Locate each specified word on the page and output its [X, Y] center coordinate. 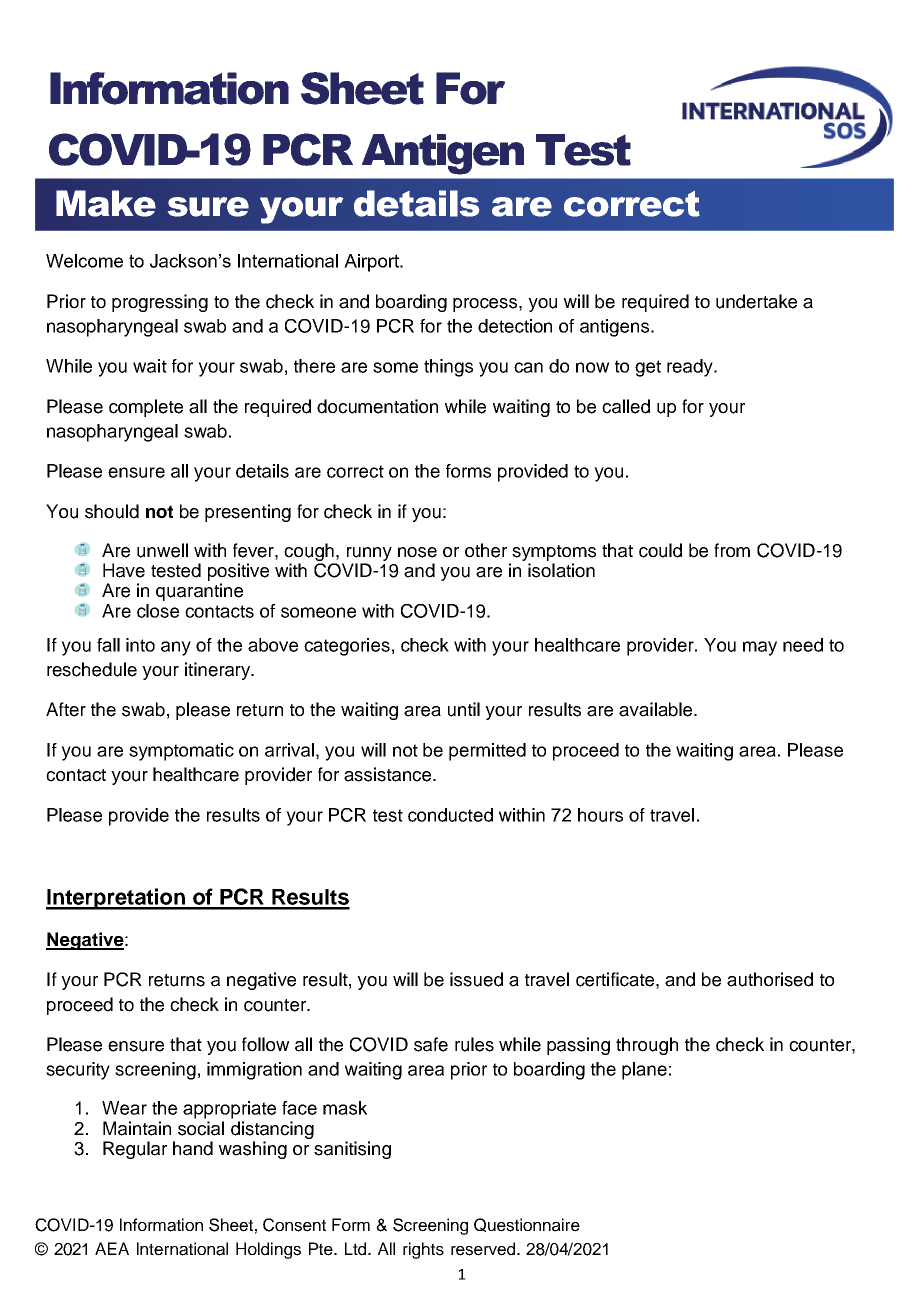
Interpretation [116, 899]
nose [417, 552]
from [732, 550]
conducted [450, 815]
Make [106, 203]
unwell [162, 550]
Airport [373, 263]
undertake [756, 301]
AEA [112, 1248]
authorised [770, 979]
